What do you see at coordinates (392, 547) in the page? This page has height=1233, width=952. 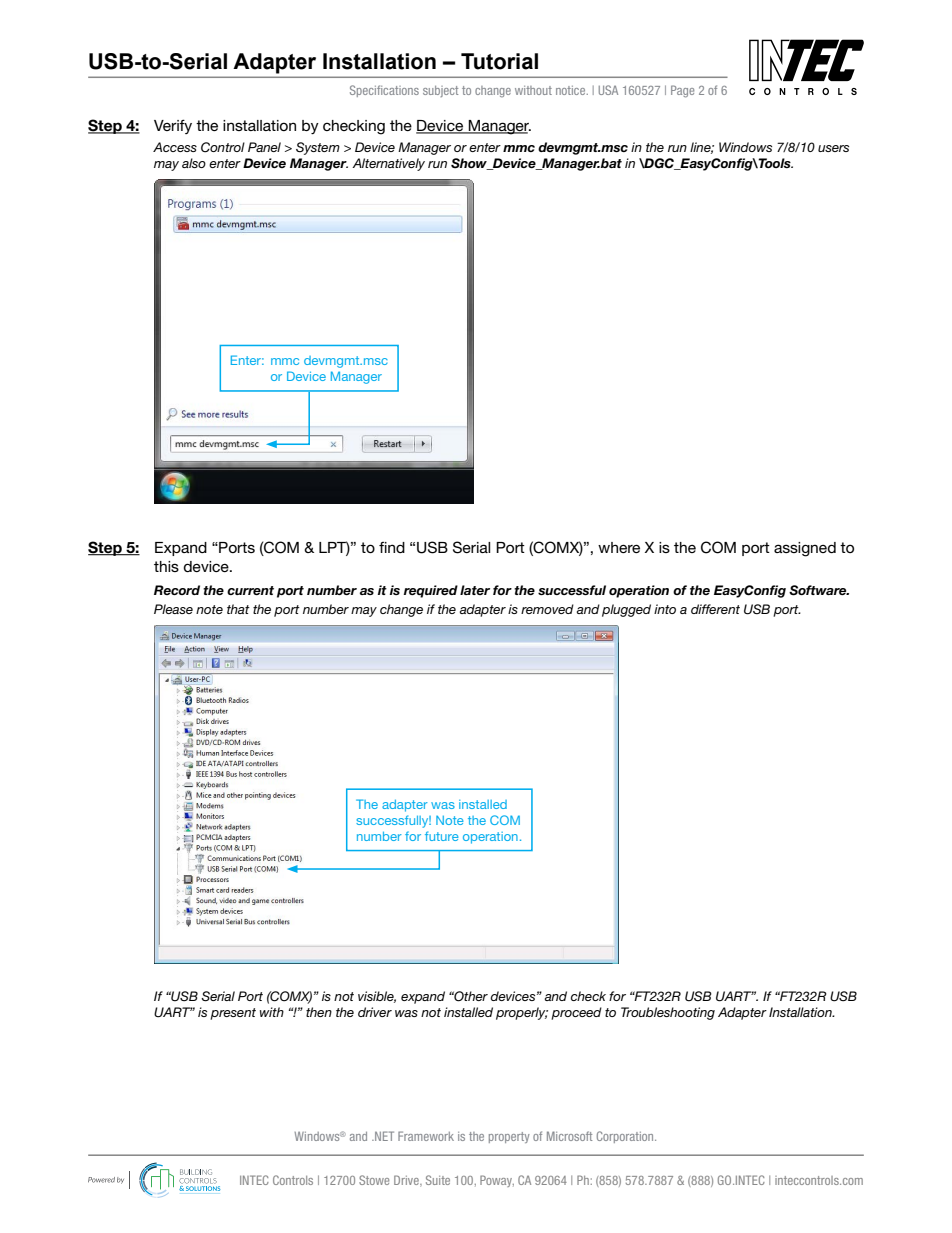 I see `find` at bounding box center [392, 547].
